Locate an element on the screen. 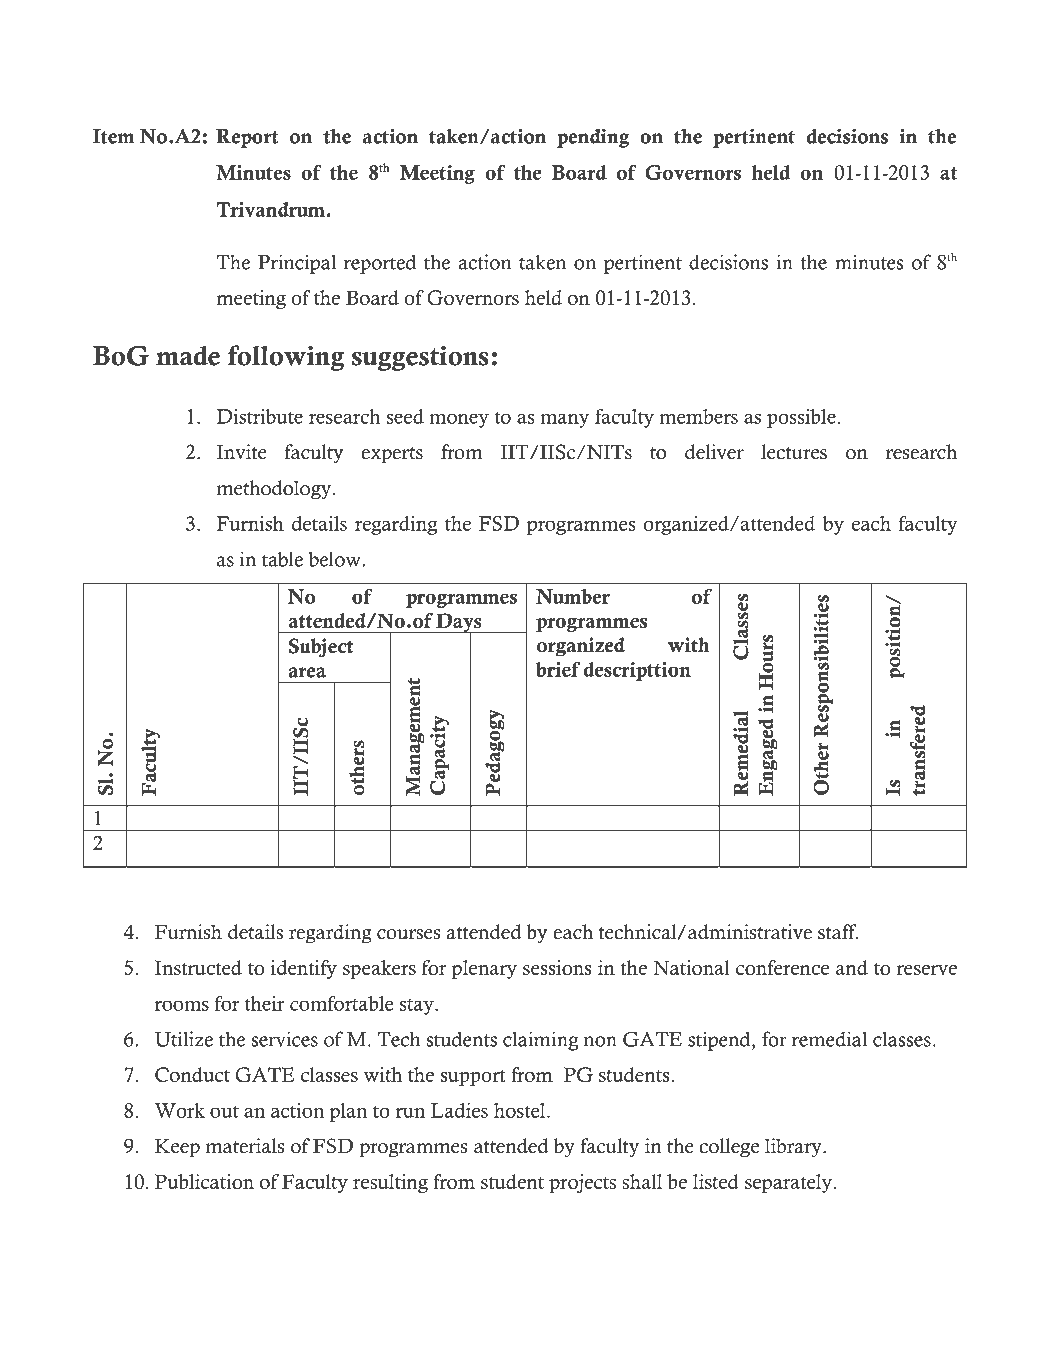  Subject is located at coordinates (321, 648).
